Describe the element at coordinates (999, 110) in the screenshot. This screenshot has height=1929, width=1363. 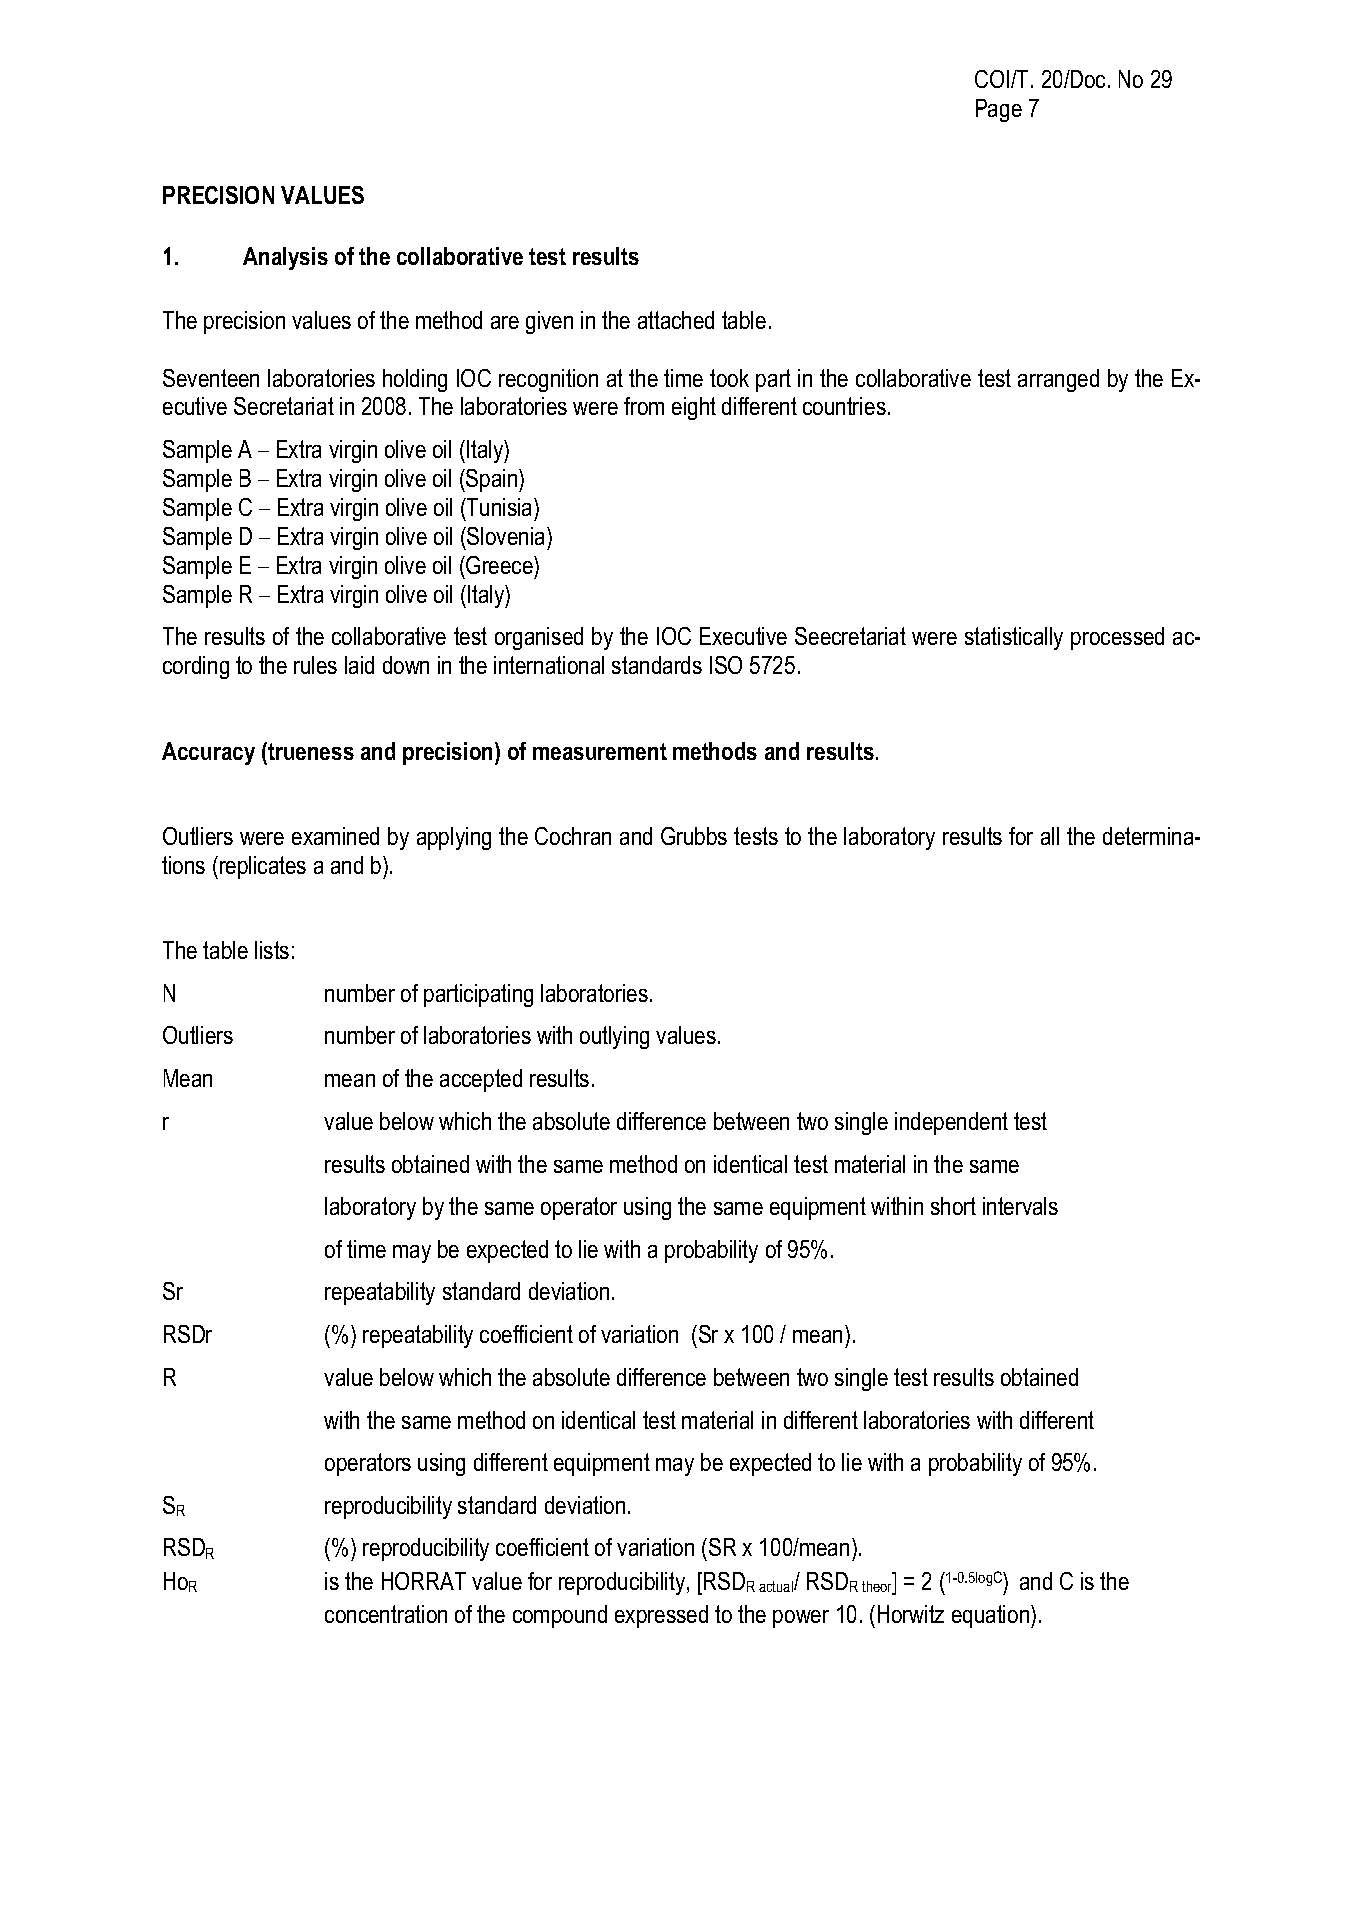
I see `Page` at that location.
